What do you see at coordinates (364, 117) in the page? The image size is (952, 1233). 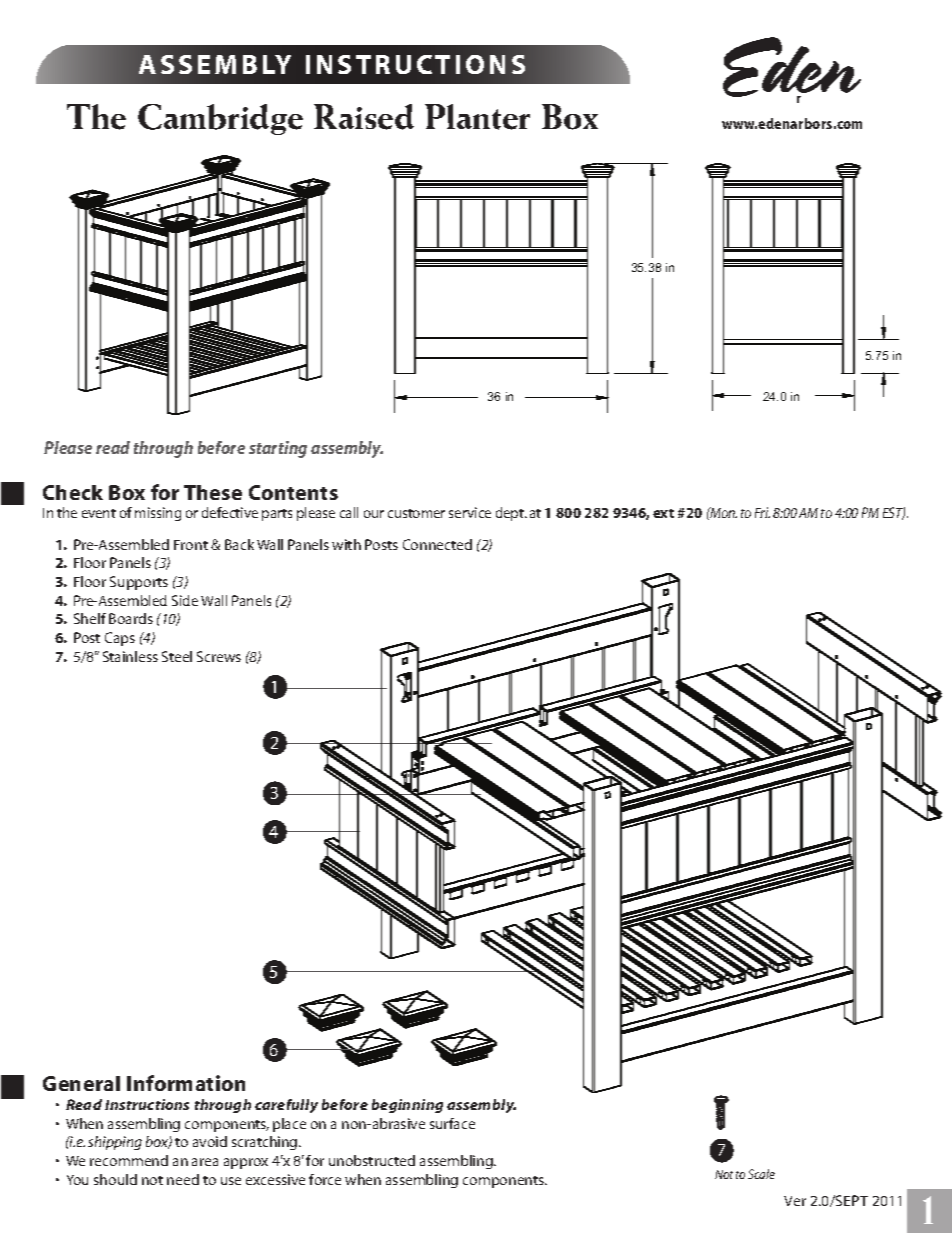 I see `Raised` at bounding box center [364, 117].
